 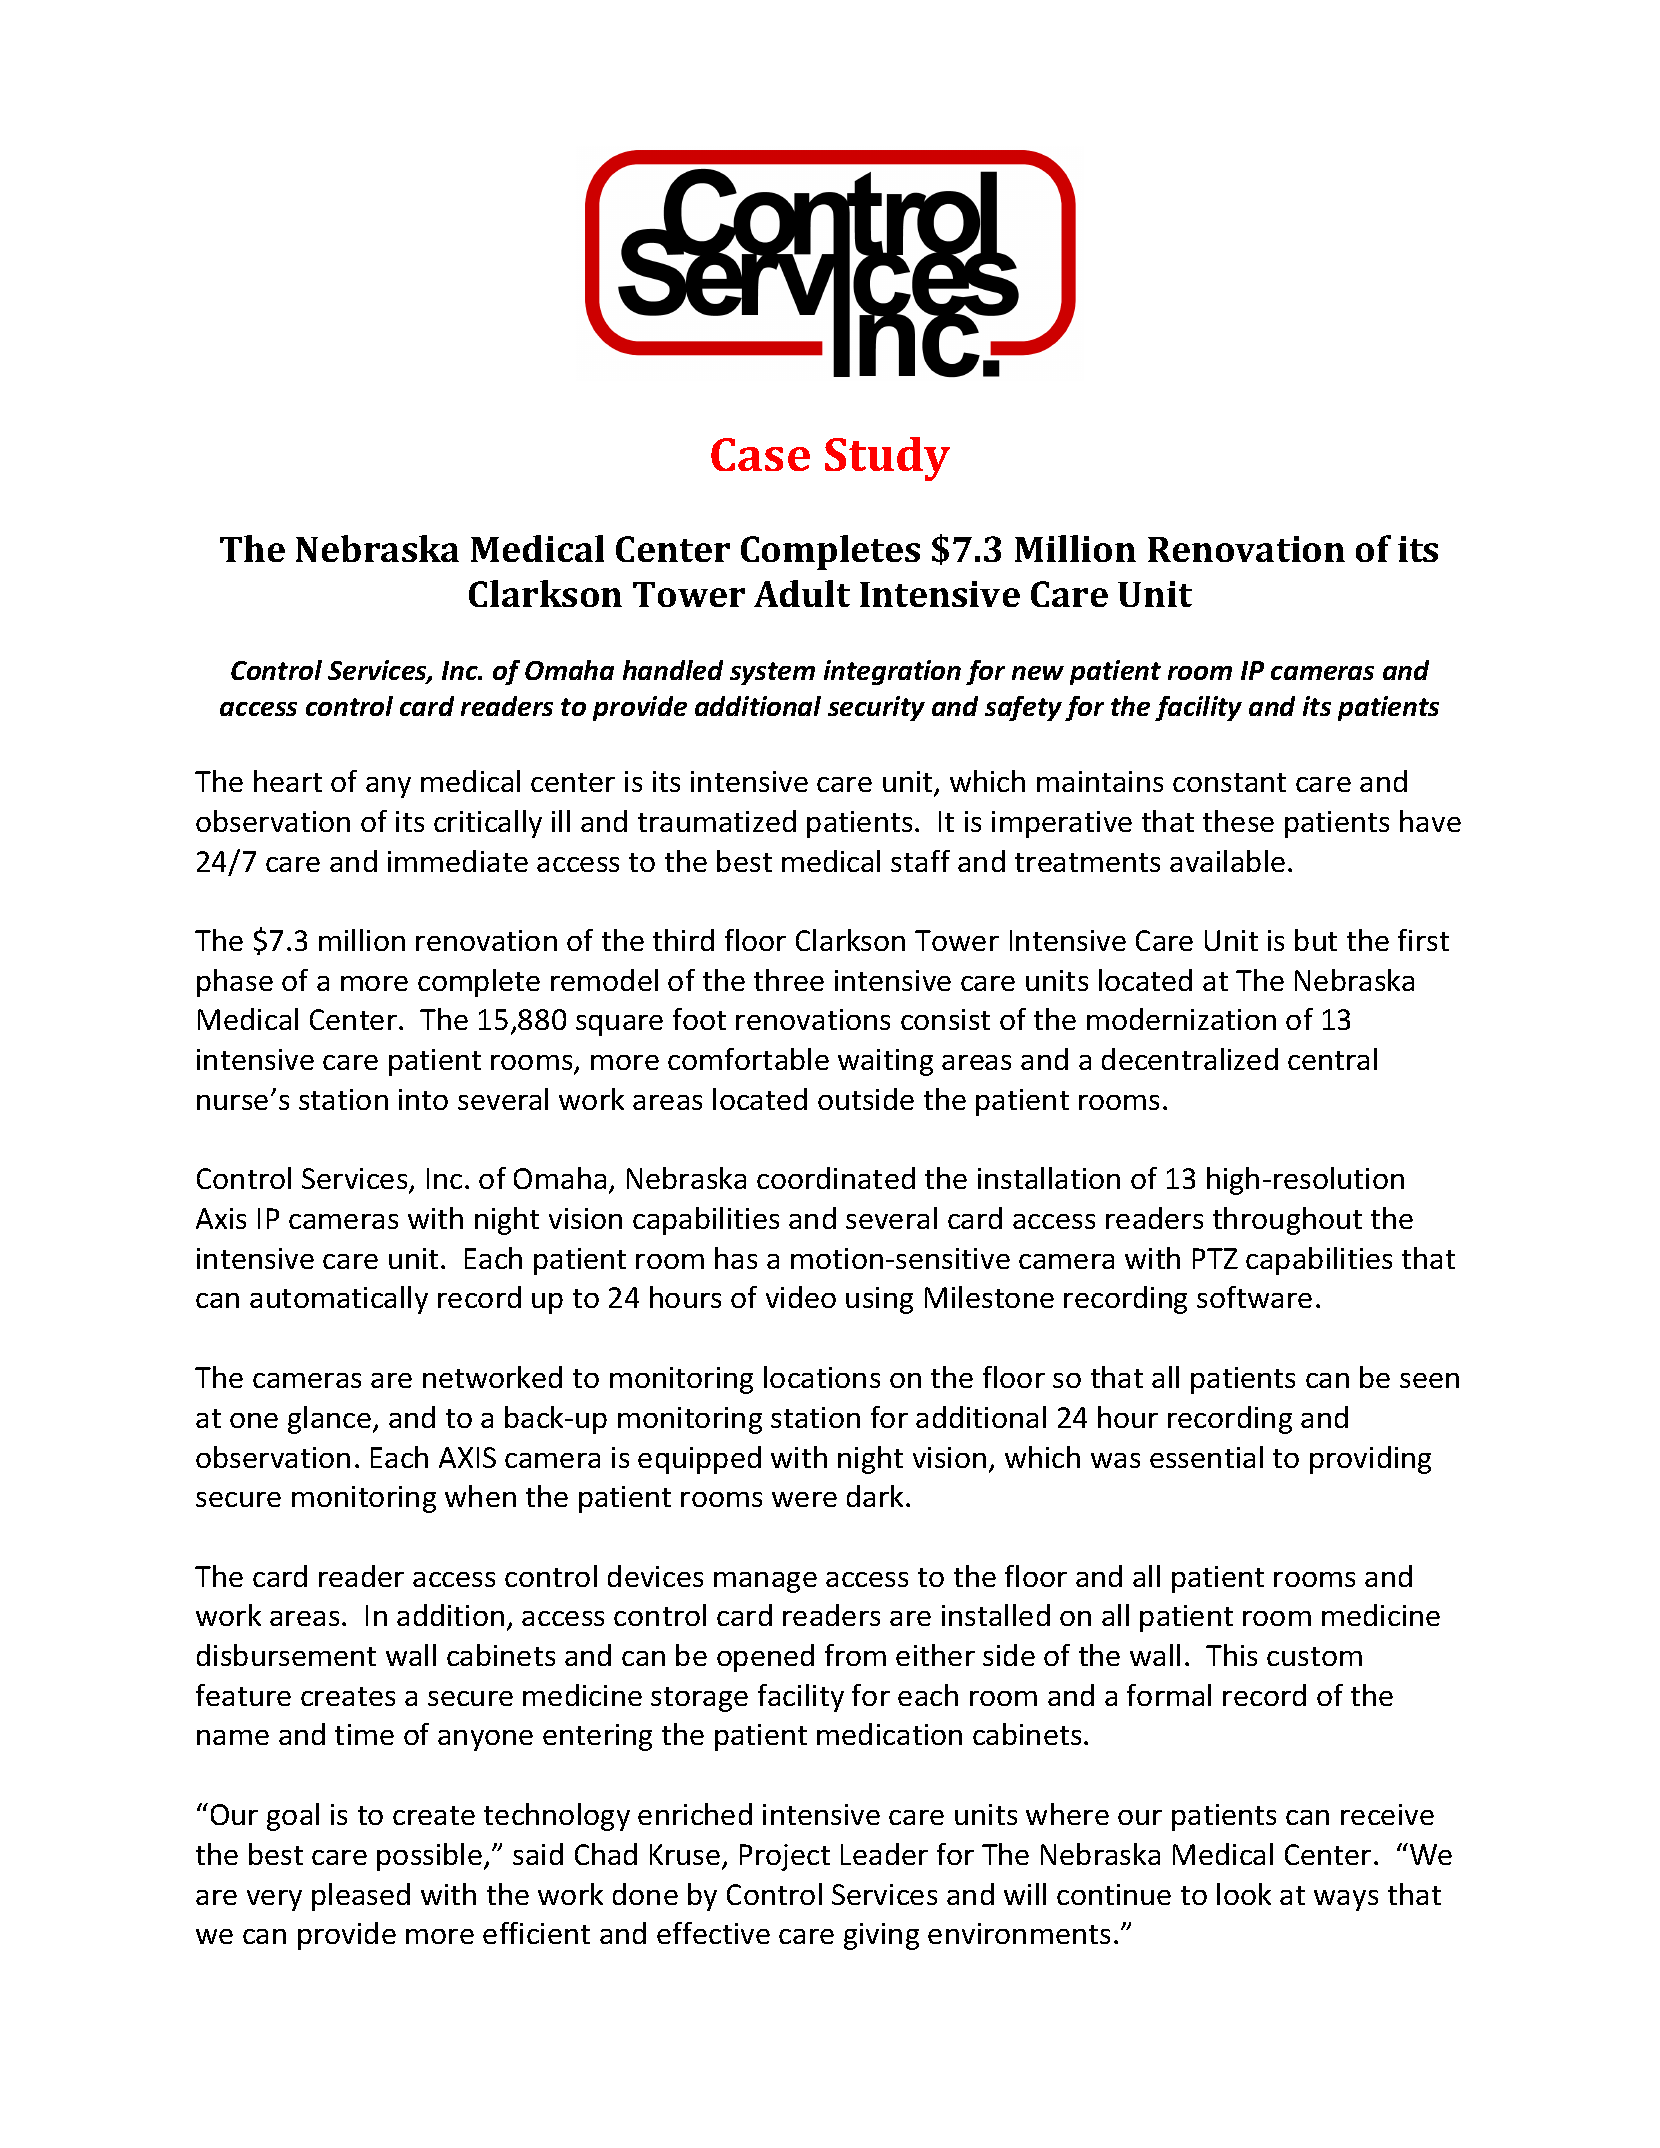 What do you see at coordinates (1038, 673) in the screenshot?
I see `new` at bounding box center [1038, 673].
